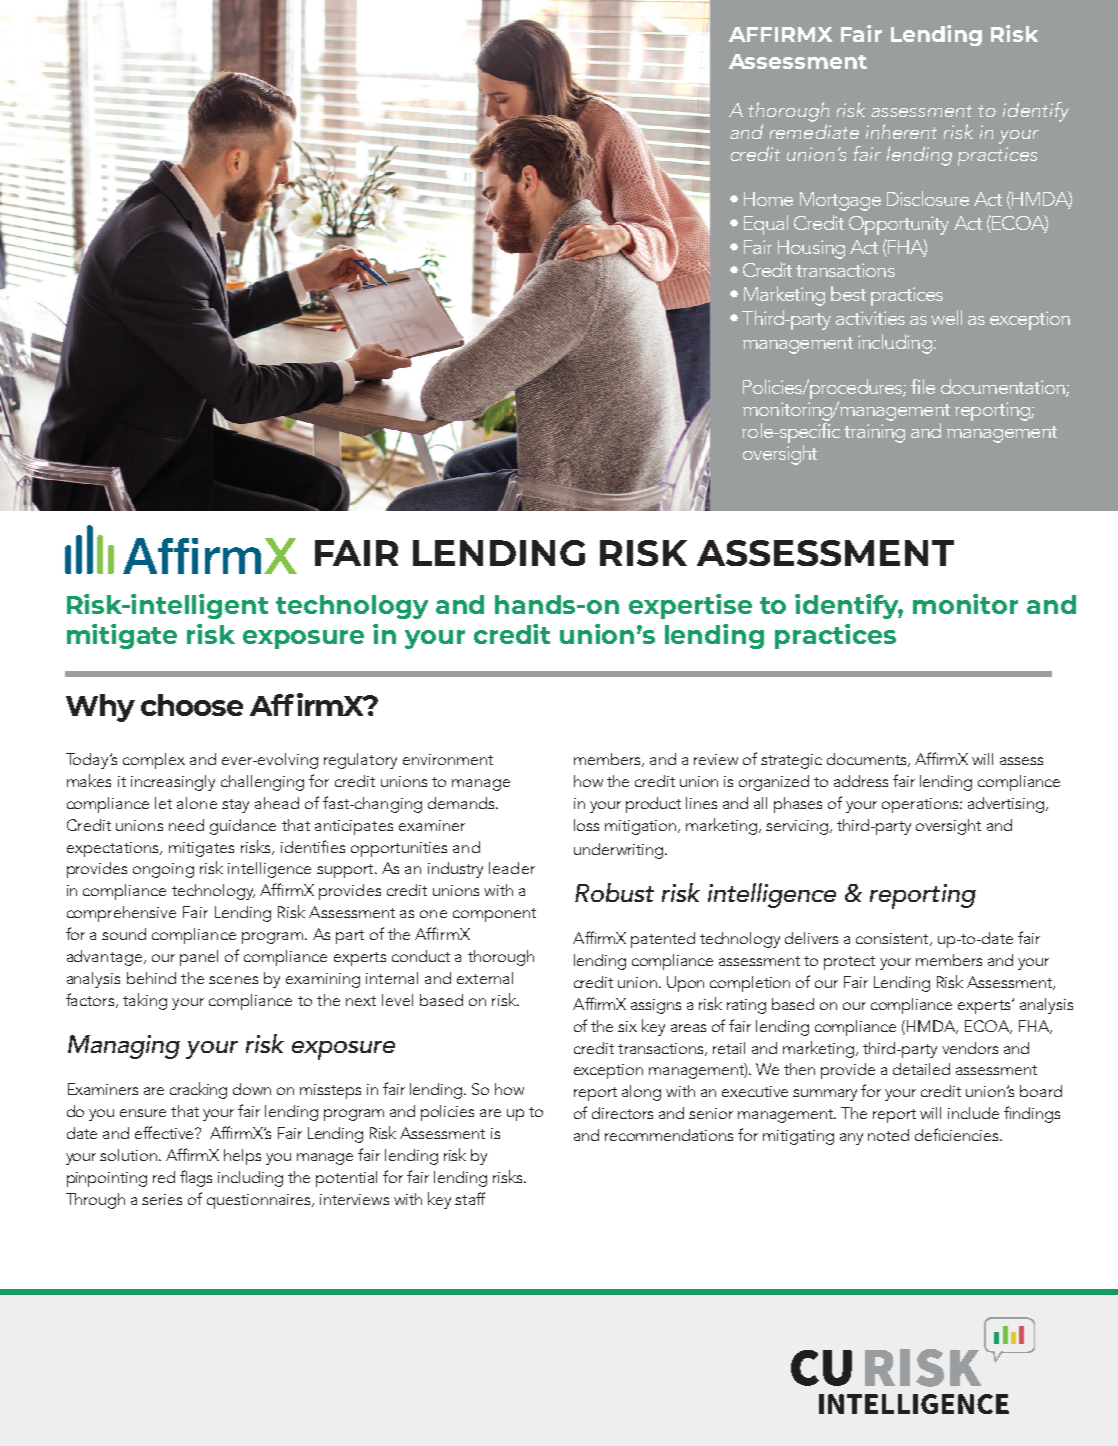 This screenshot has width=1118, height=1446. What do you see at coordinates (901, 131) in the screenshot?
I see `inherent` at bounding box center [901, 131].
